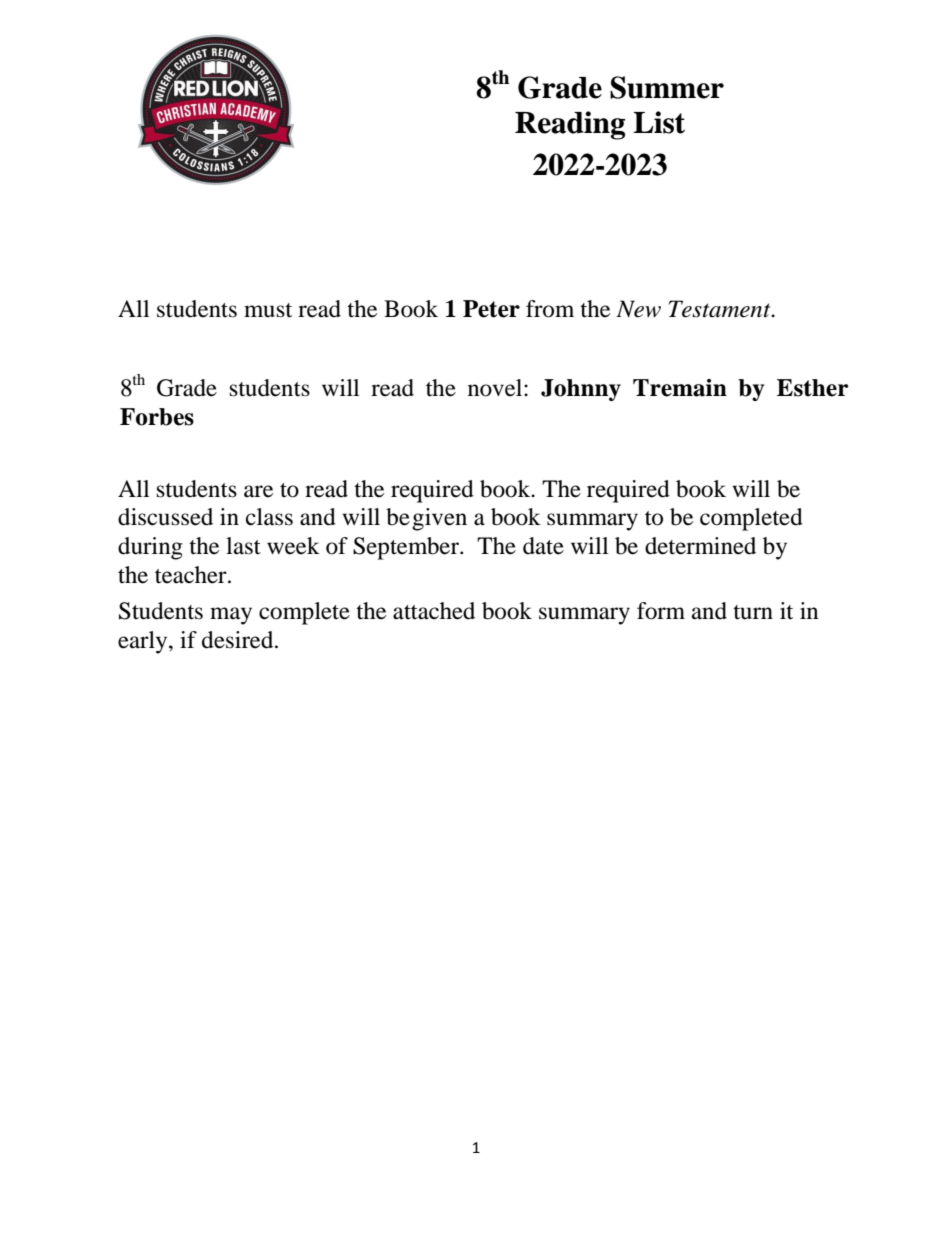  What do you see at coordinates (491, 309) in the screenshot?
I see `Peter` at bounding box center [491, 309].
